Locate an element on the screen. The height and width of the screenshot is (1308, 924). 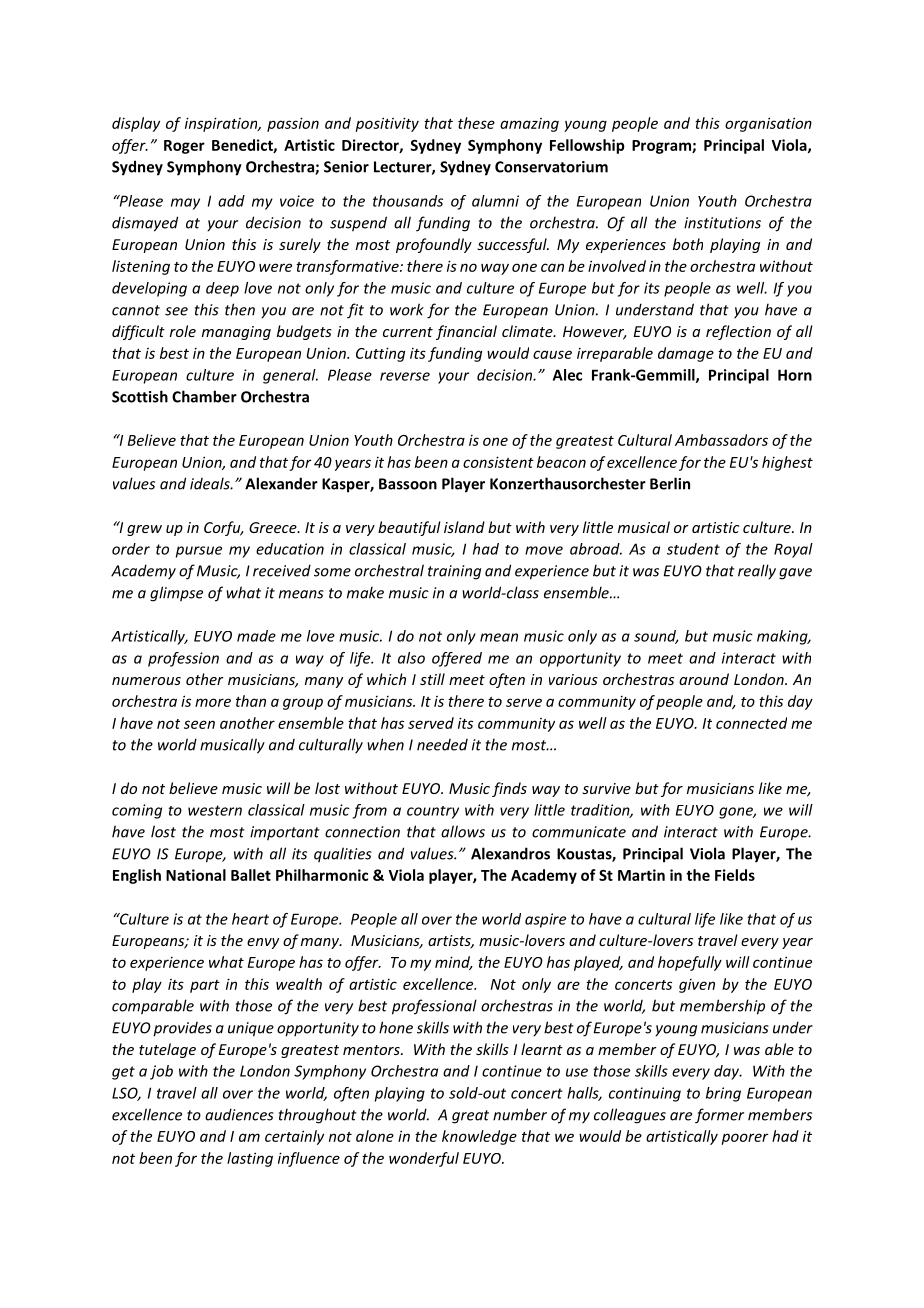
National is located at coordinates (196, 875).
